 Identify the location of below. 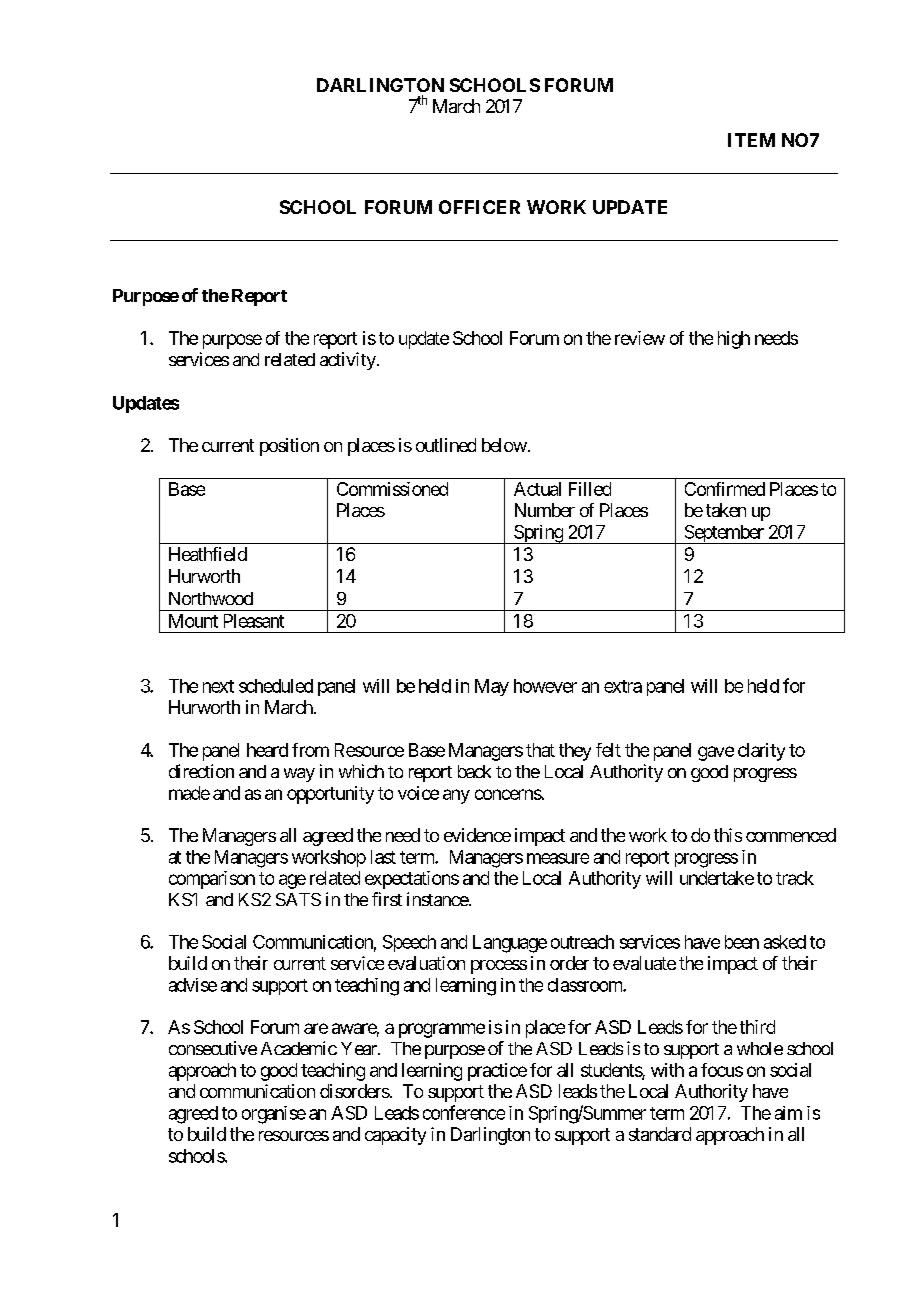
(504, 445).
